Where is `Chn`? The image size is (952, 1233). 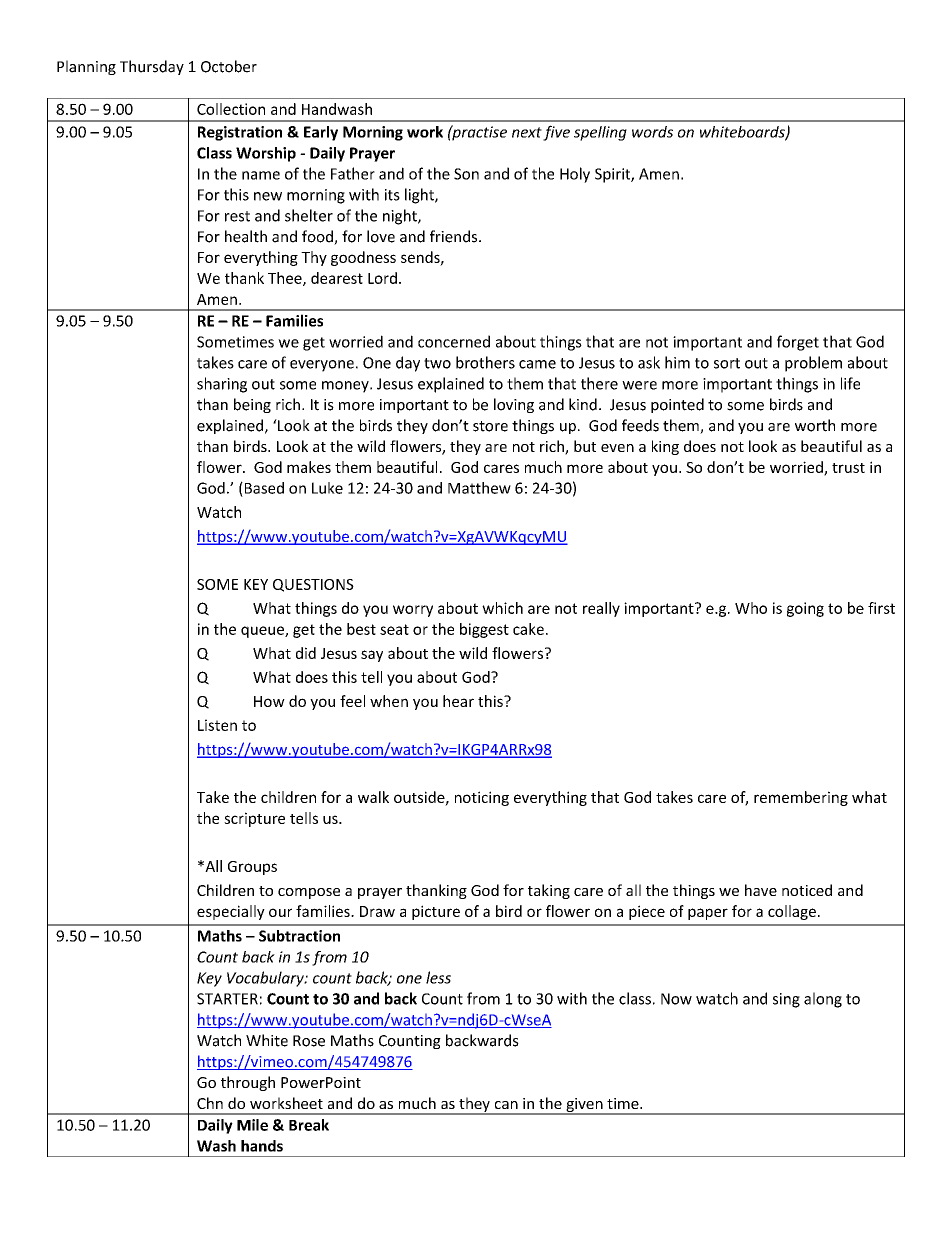 Chn is located at coordinates (210, 1103).
